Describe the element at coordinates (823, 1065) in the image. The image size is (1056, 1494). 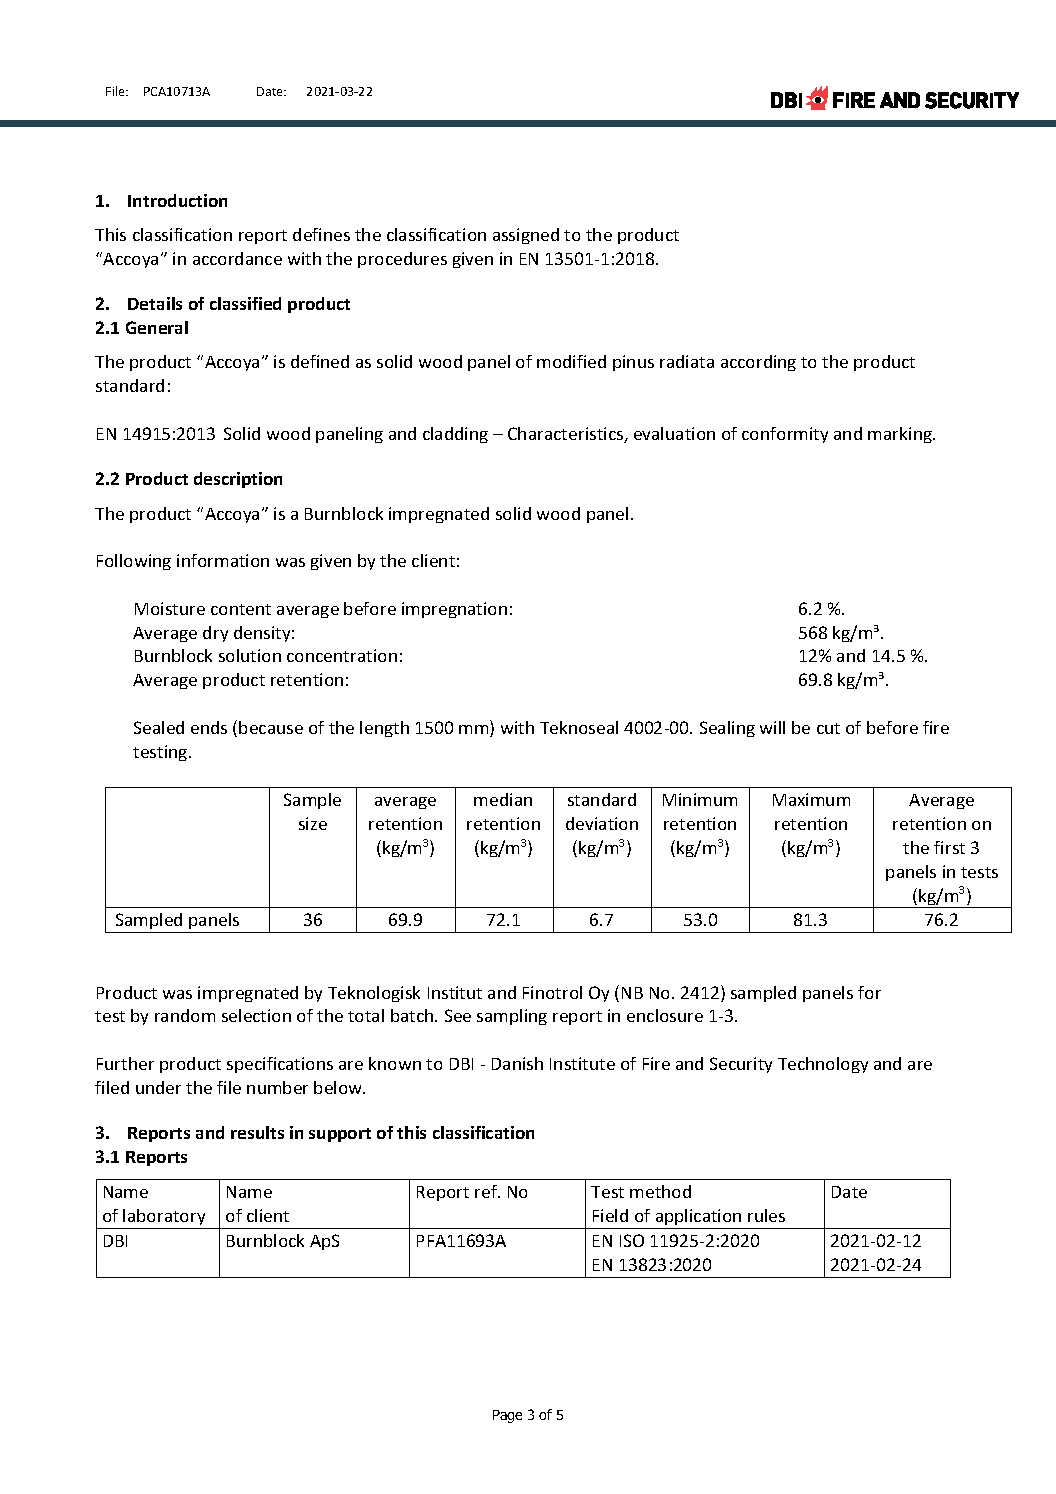
I see `Technology` at that location.
